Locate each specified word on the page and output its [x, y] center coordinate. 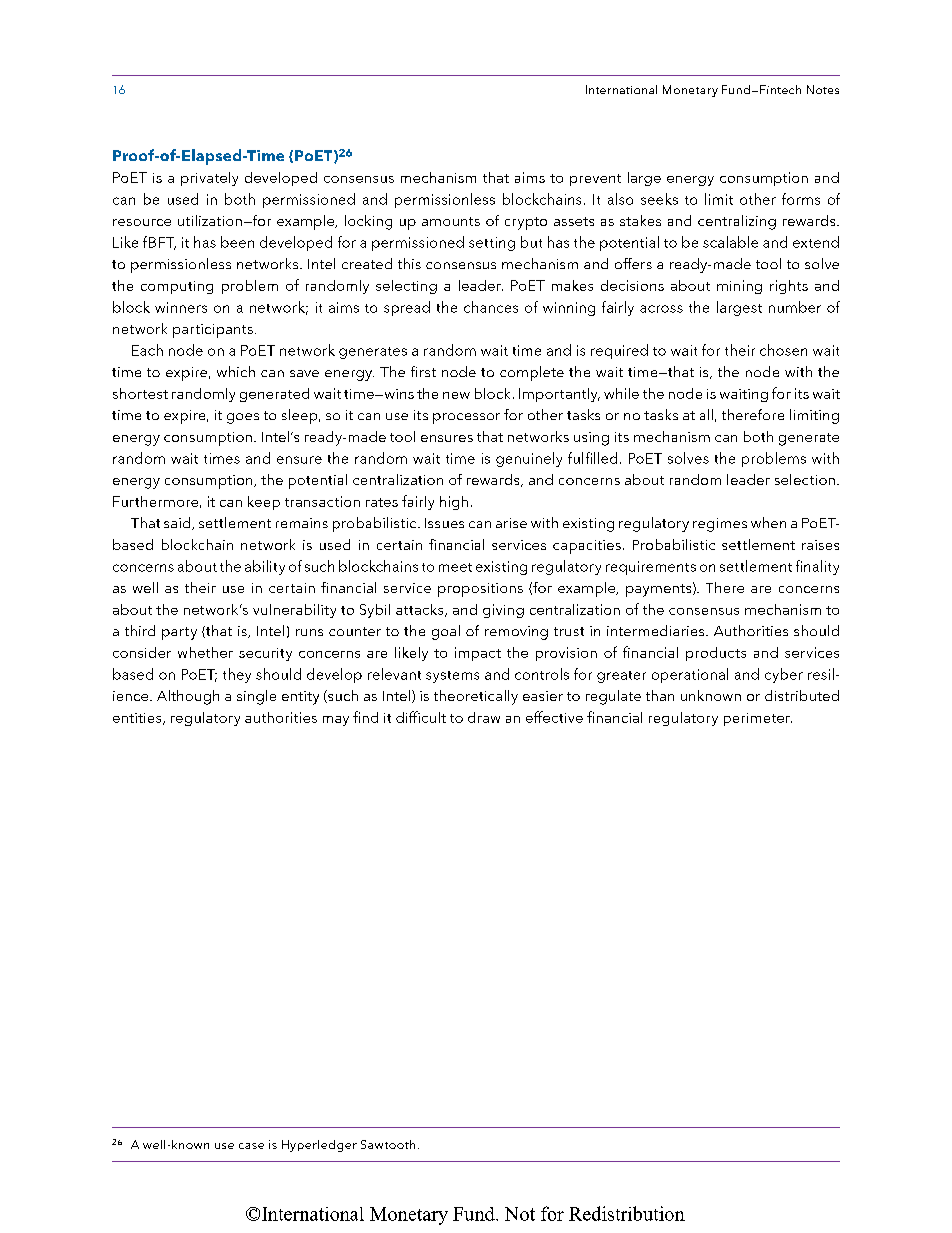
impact [478, 654]
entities [138, 719]
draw [484, 717]
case [251, 1146]
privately [209, 179]
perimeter [758, 719]
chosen [783, 350]
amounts [451, 221]
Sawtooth [388, 1144]
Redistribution [627, 1213]
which [236, 371]
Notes [823, 89]
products [716, 654]
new [456, 395]
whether [205, 652]
